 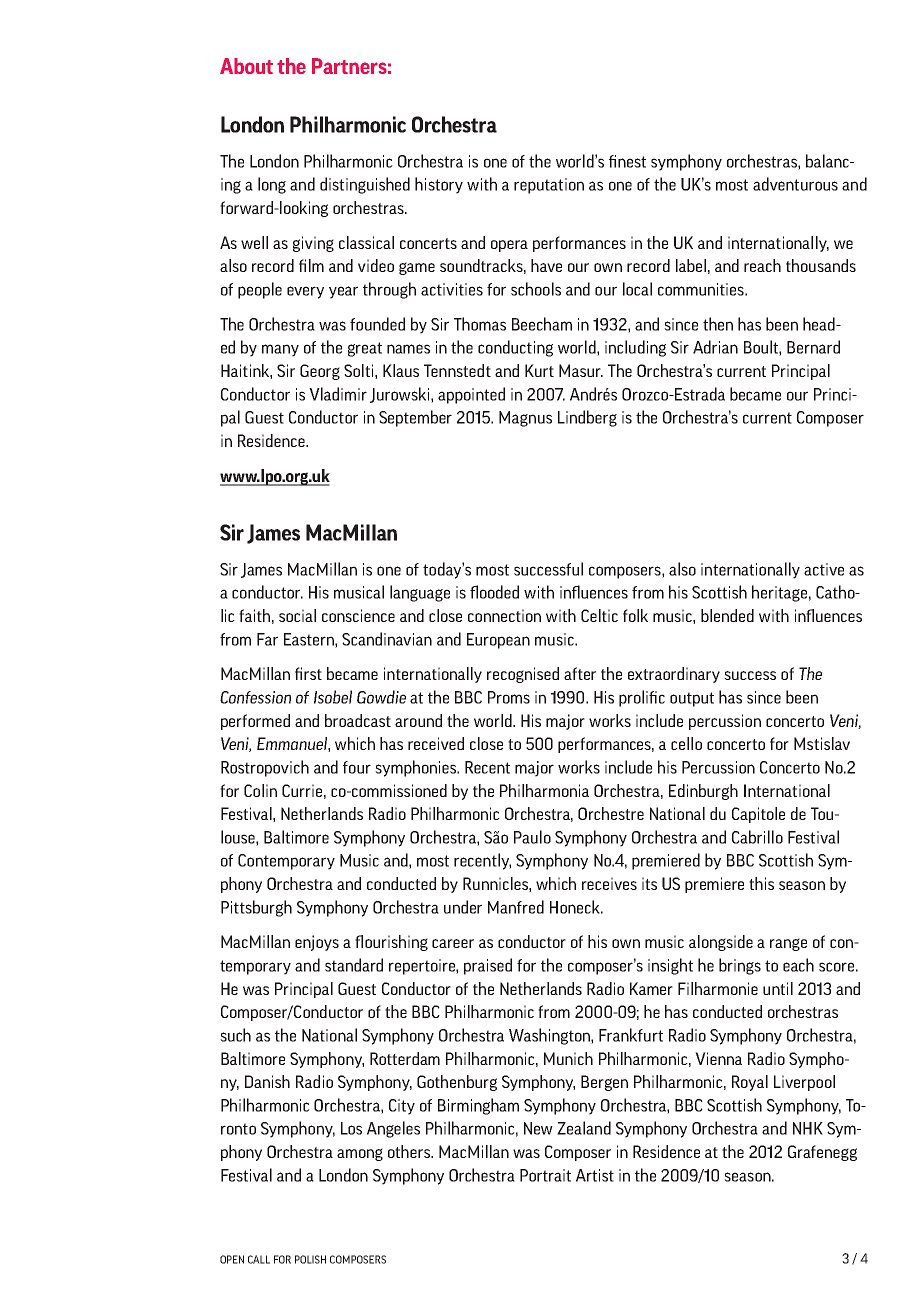 I want to click on POLISH, so click(x=310, y=1259).
